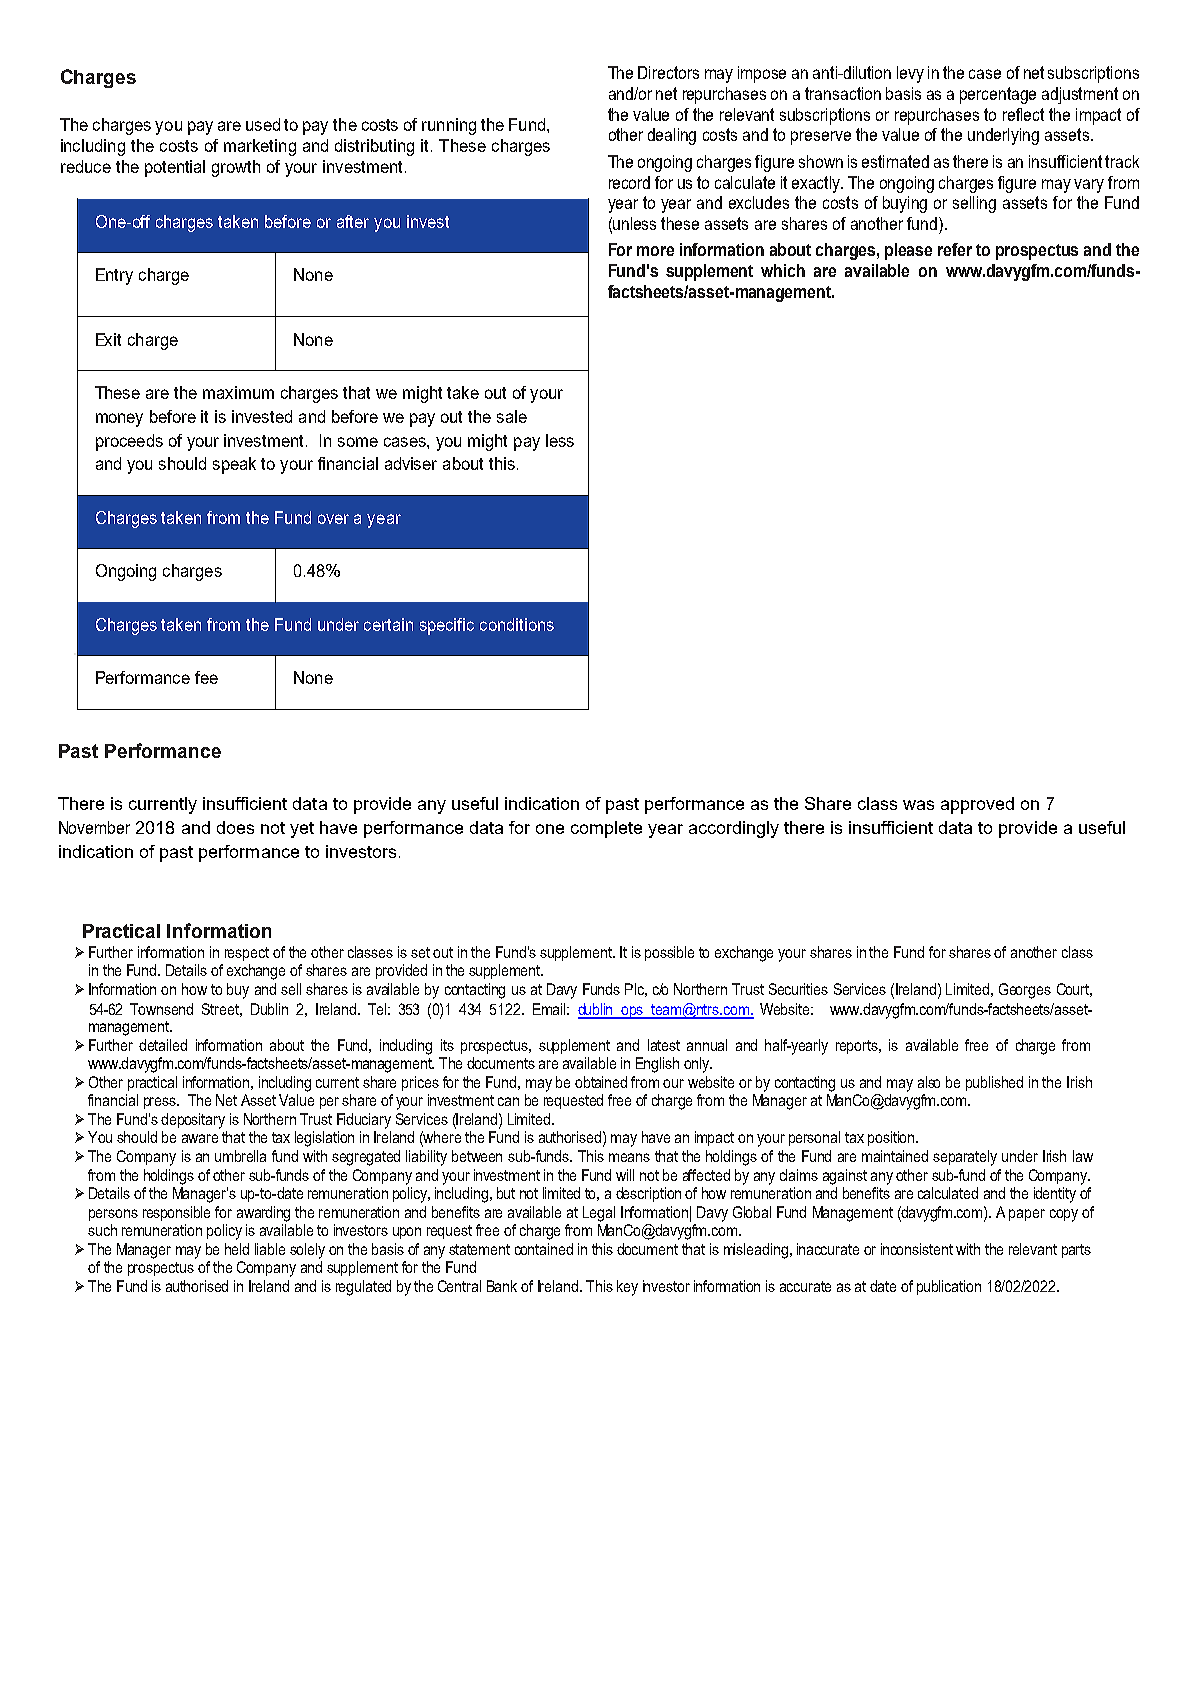 The width and height of the page is (1193, 1685). What do you see at coordinates (235, 827) in the page?
I see `does` at bounding box center [235, 827].
